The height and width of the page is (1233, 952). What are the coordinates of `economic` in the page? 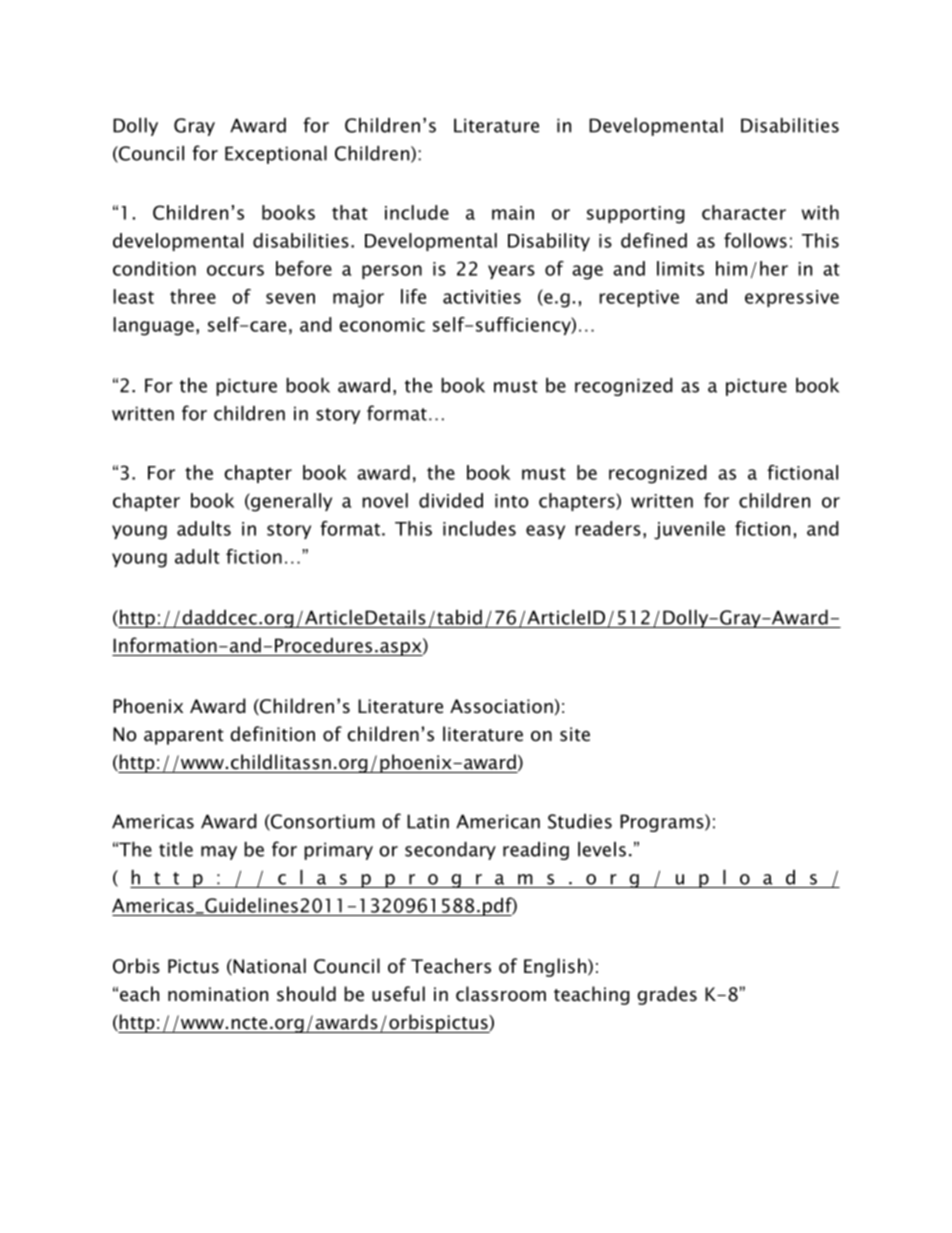 It's located at (382, 325).
